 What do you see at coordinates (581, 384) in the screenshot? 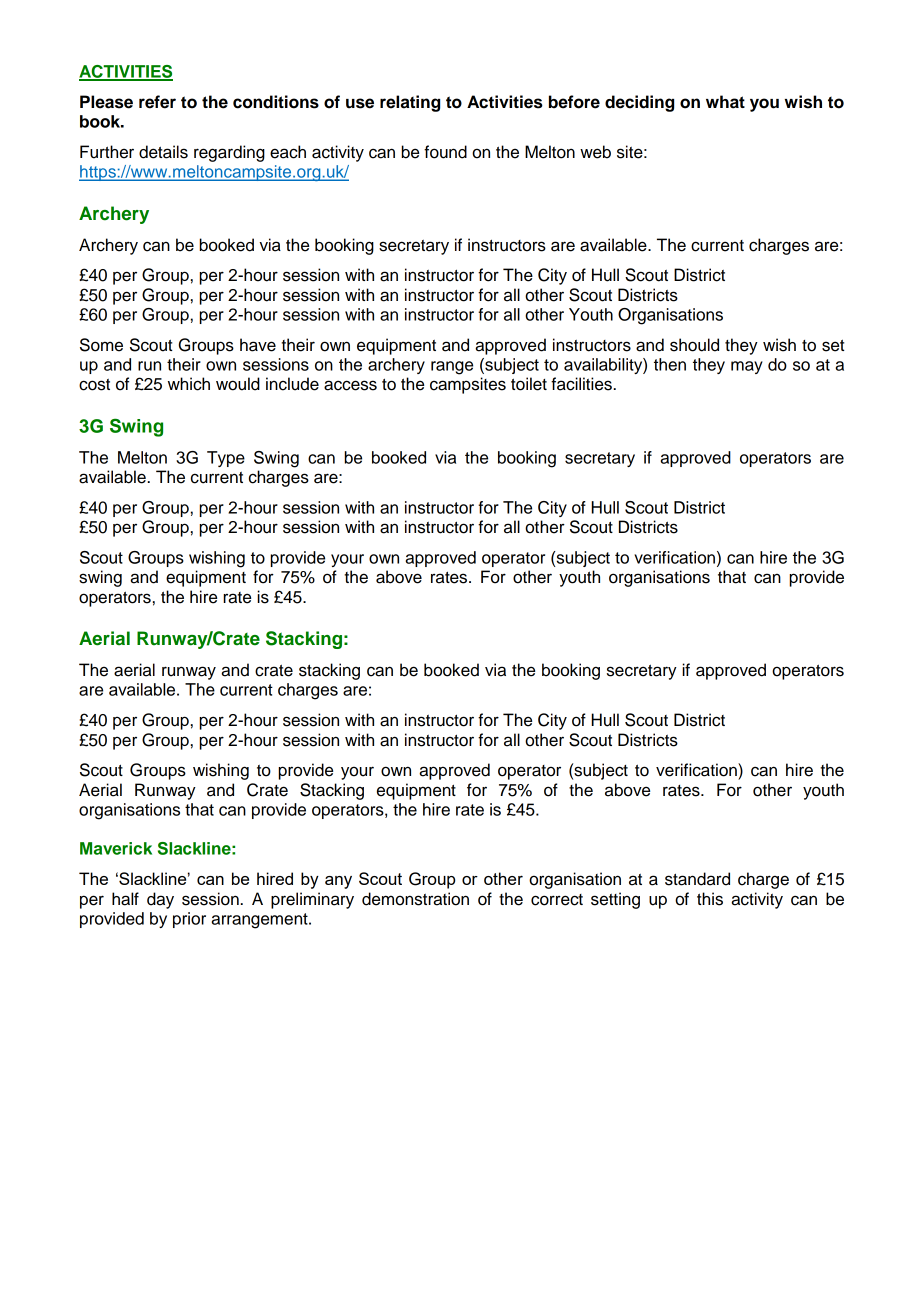
I see `facilities` at bounding box center [581, 384].
